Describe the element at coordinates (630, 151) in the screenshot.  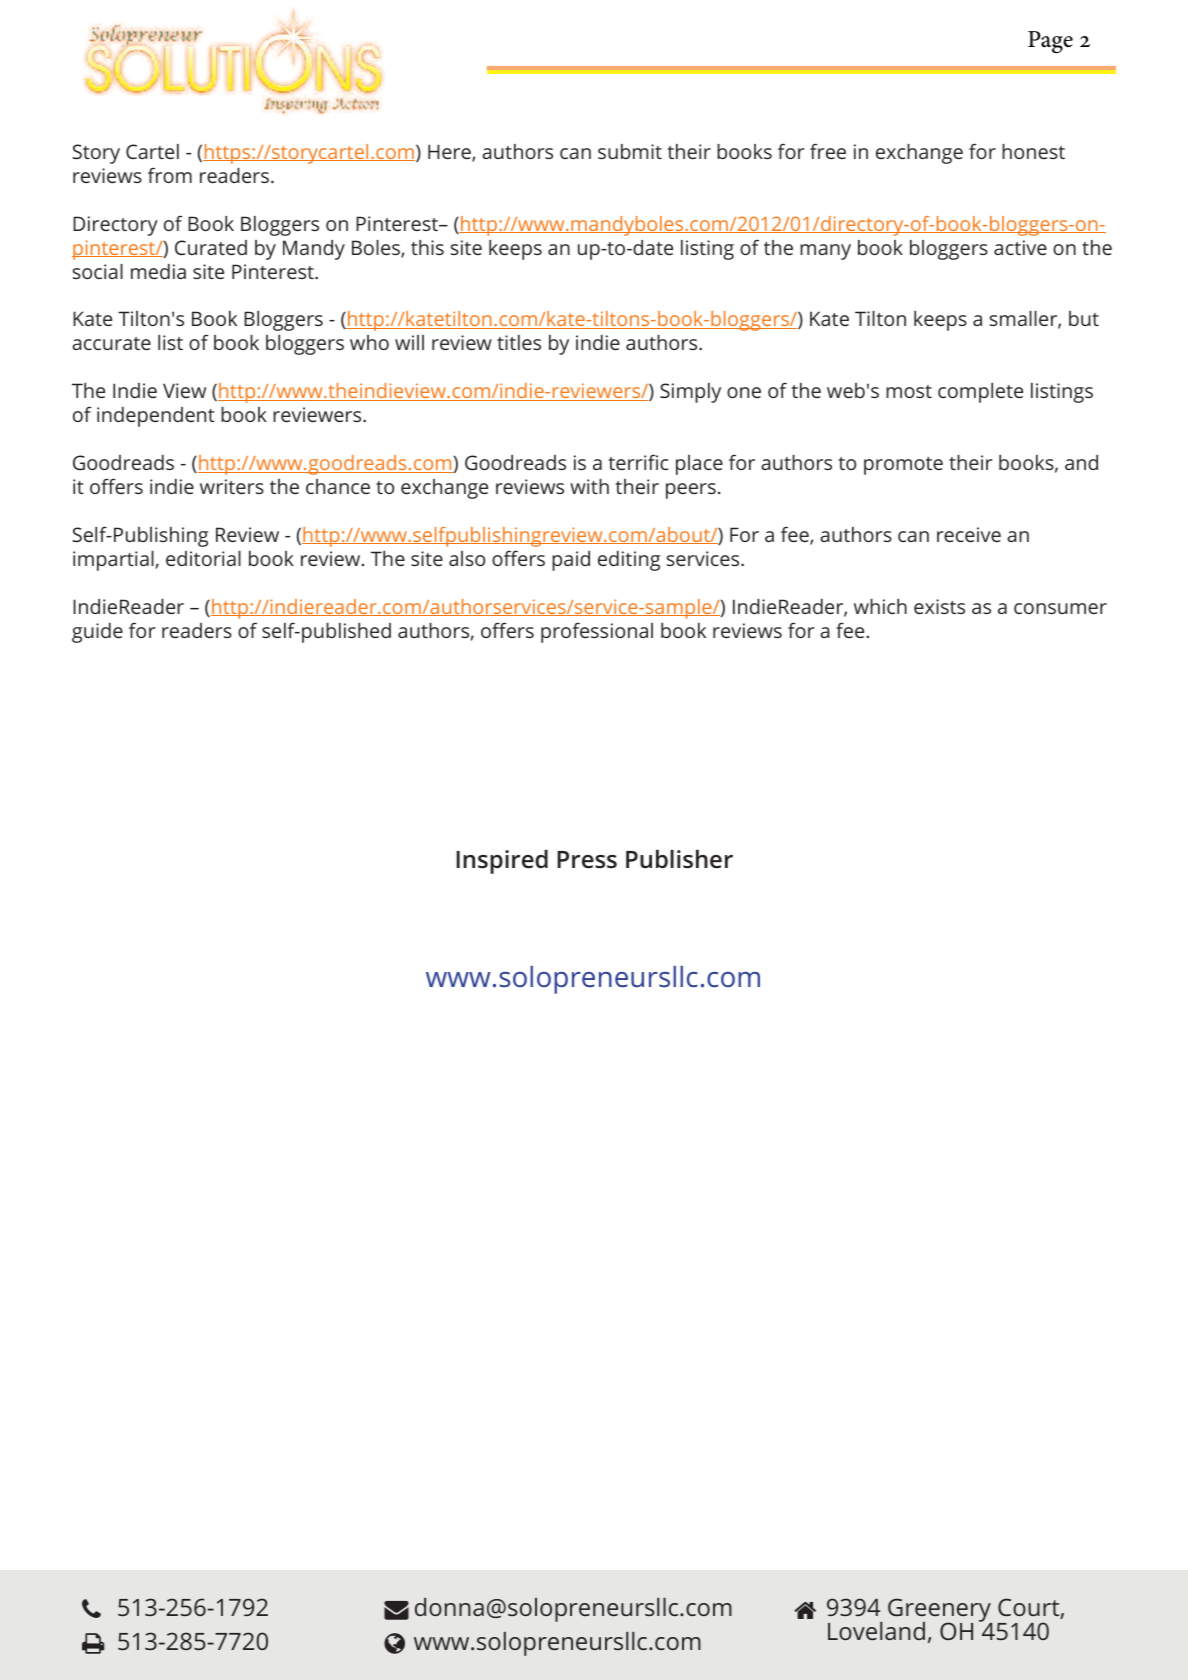
I see `submit` at that location.
